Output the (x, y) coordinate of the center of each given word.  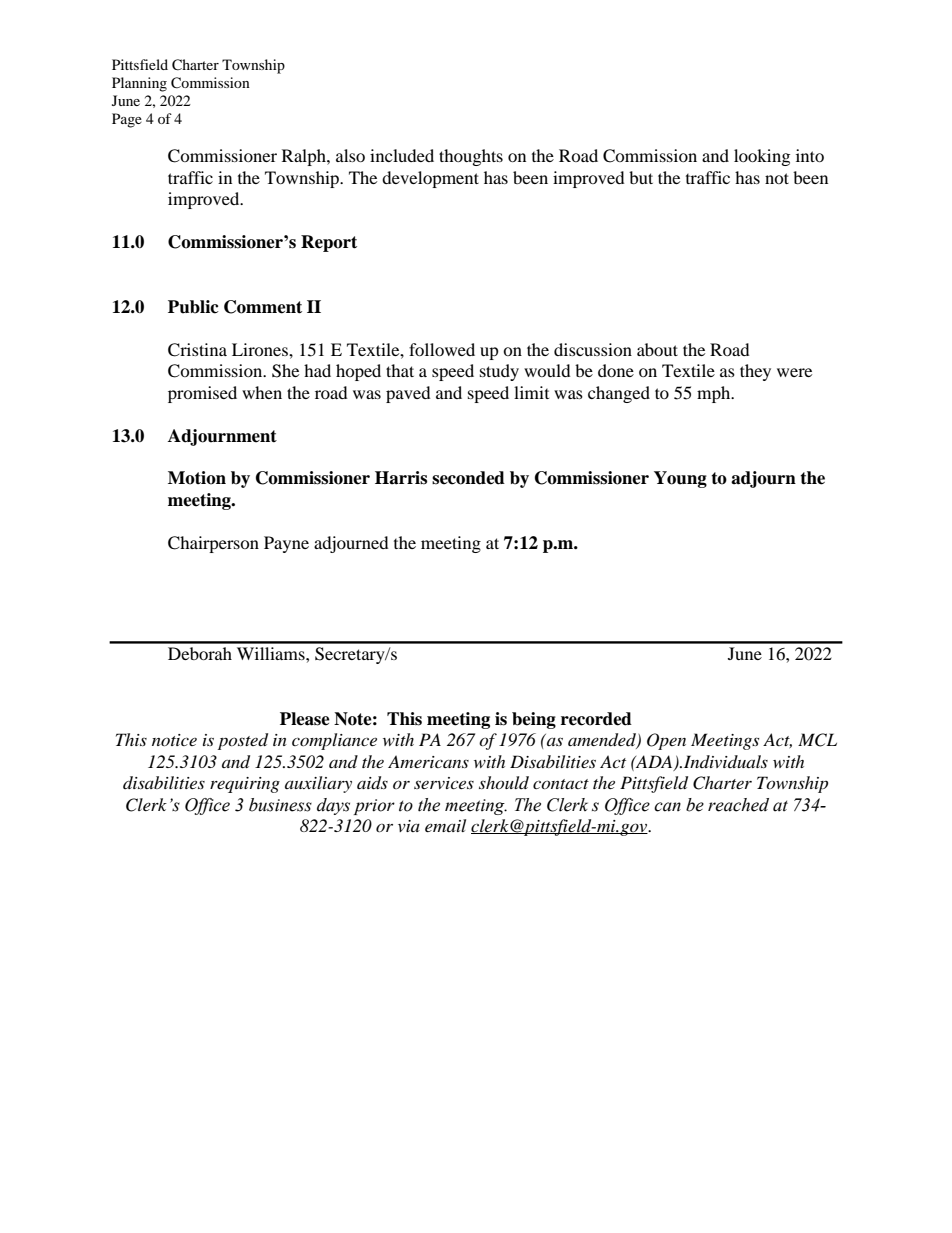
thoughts (471, 157)
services (444, 783)
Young (680, 479)
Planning (139, 84)
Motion (197, 478)
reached (738, 805)
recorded (596, 719)
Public (193, 307)
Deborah (200, 653)
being (534, 720)
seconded (468, 478)
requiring (245, 785)
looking (762, 157)
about (657, 349)
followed (442, 349)
